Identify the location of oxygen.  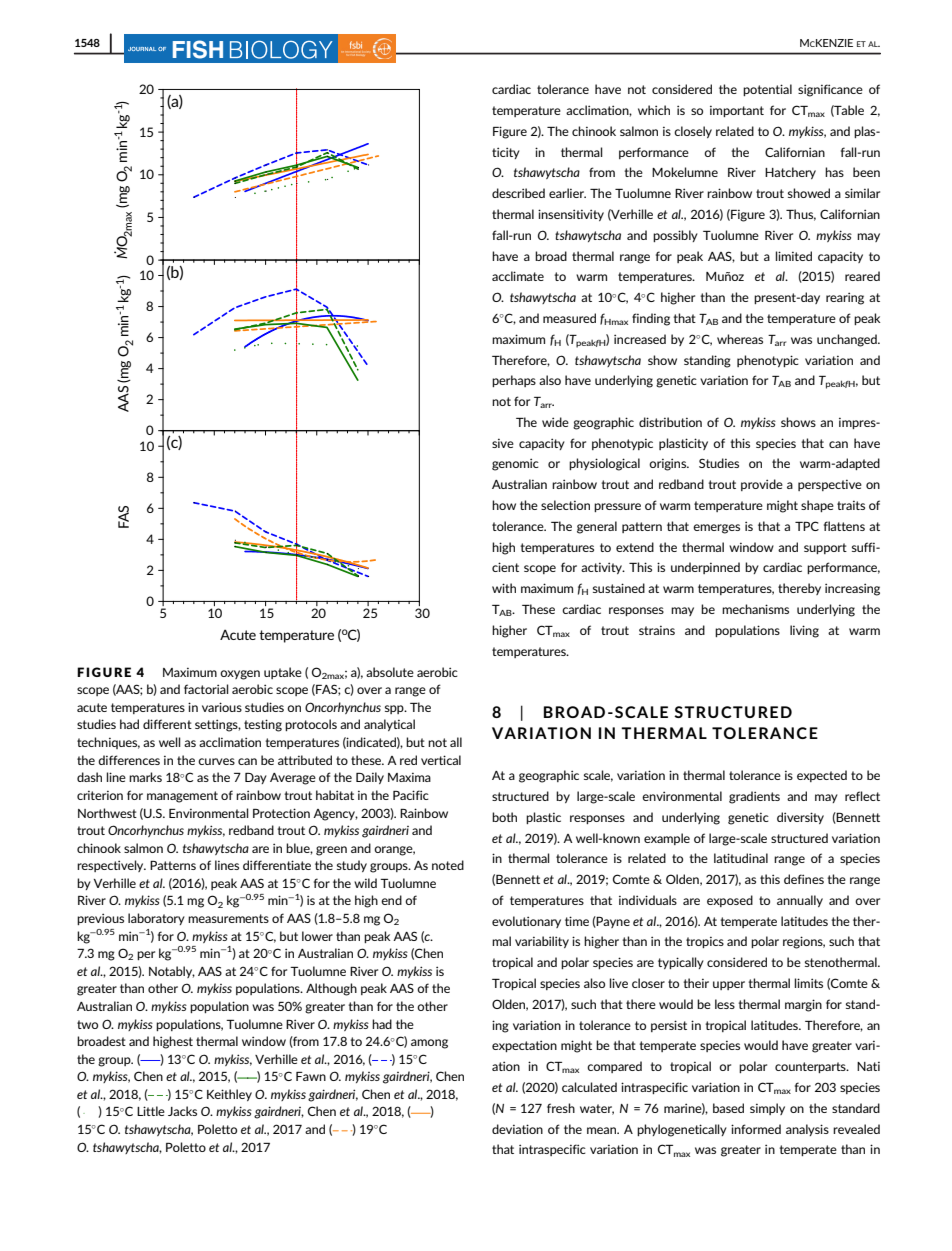
(240, 675).
